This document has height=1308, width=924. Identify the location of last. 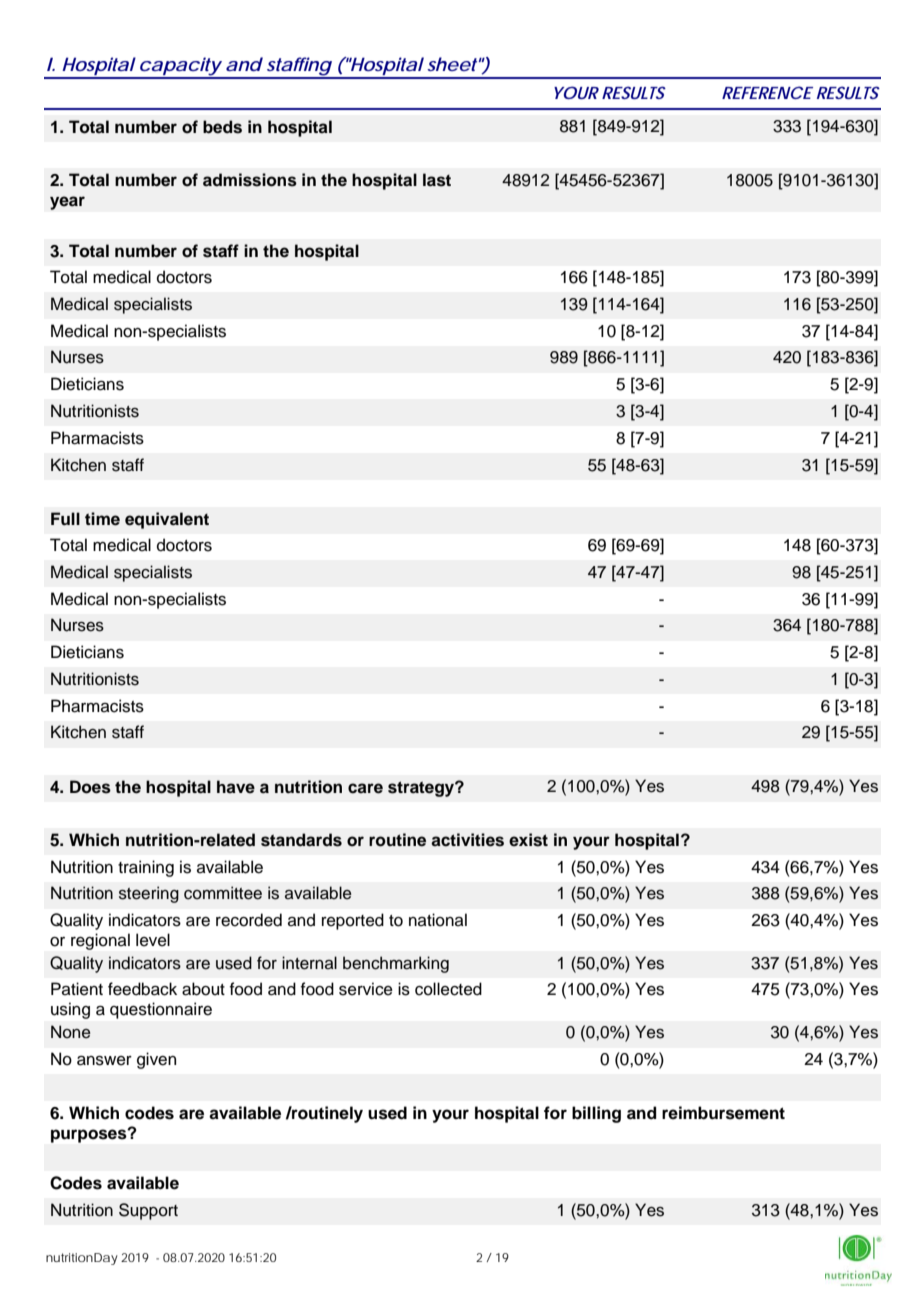
(437, 180).
